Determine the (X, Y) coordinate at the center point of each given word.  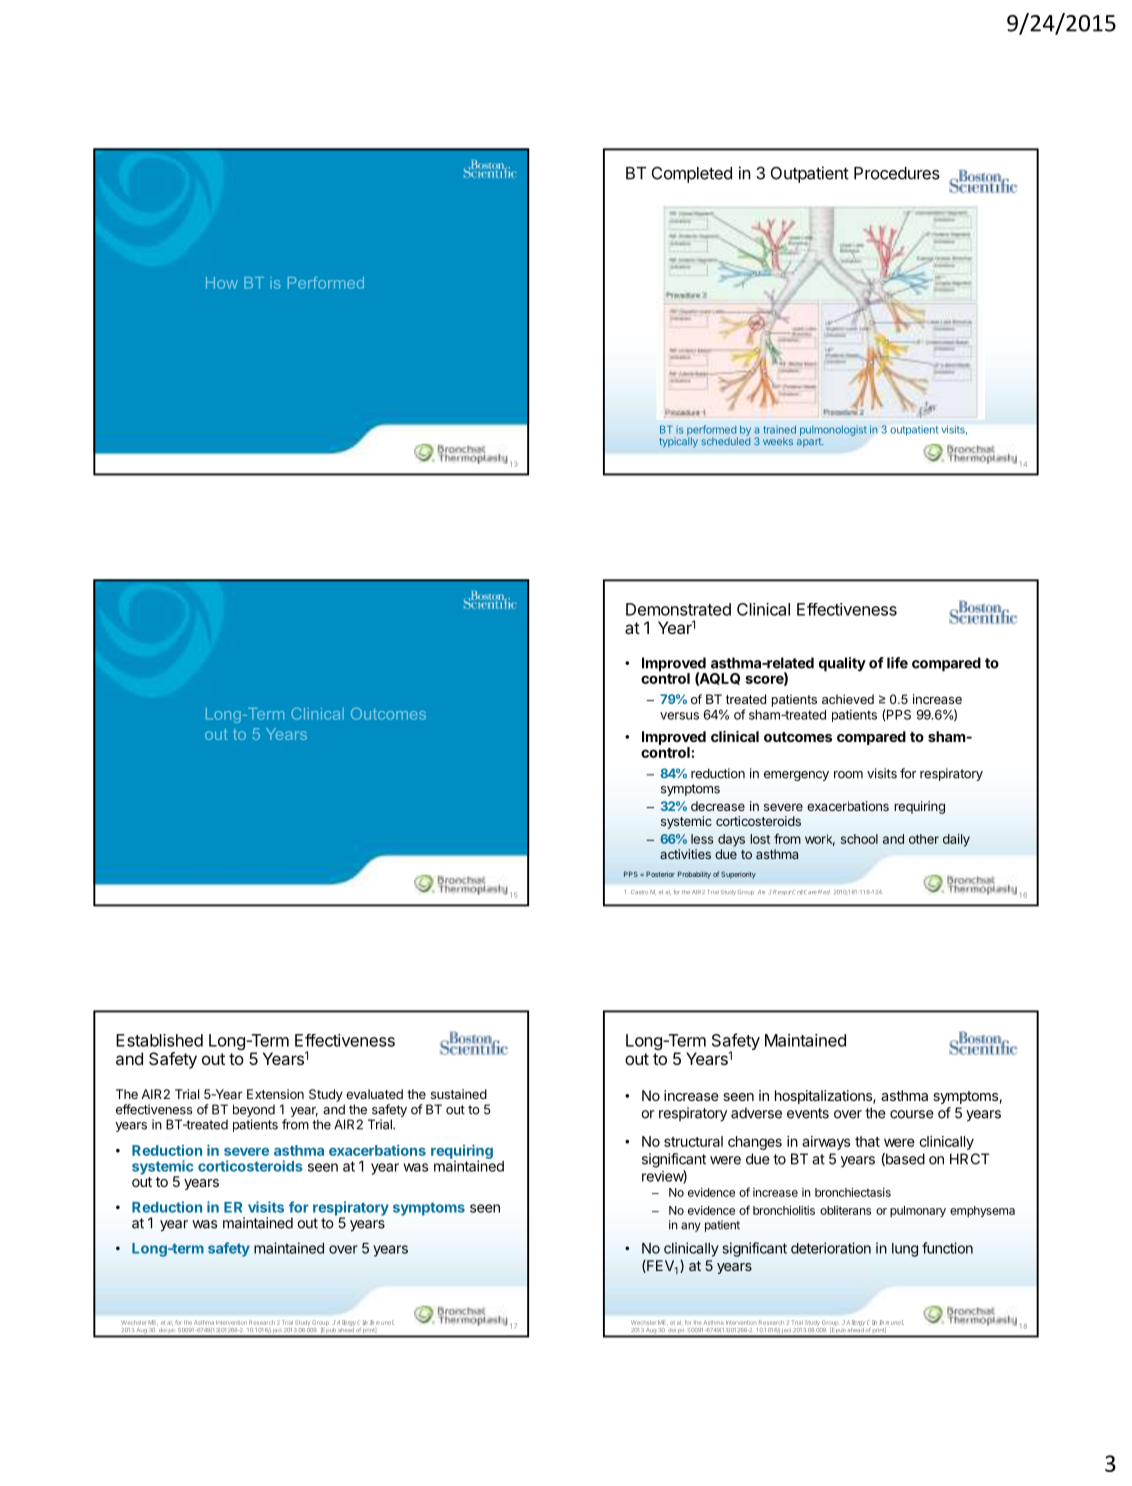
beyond (254, 1110)
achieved (848, 699)
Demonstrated (678, 609)
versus (679, 716)
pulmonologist (833, 431)
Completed (692, 174)
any (691, 1227)
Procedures (897, 173)
